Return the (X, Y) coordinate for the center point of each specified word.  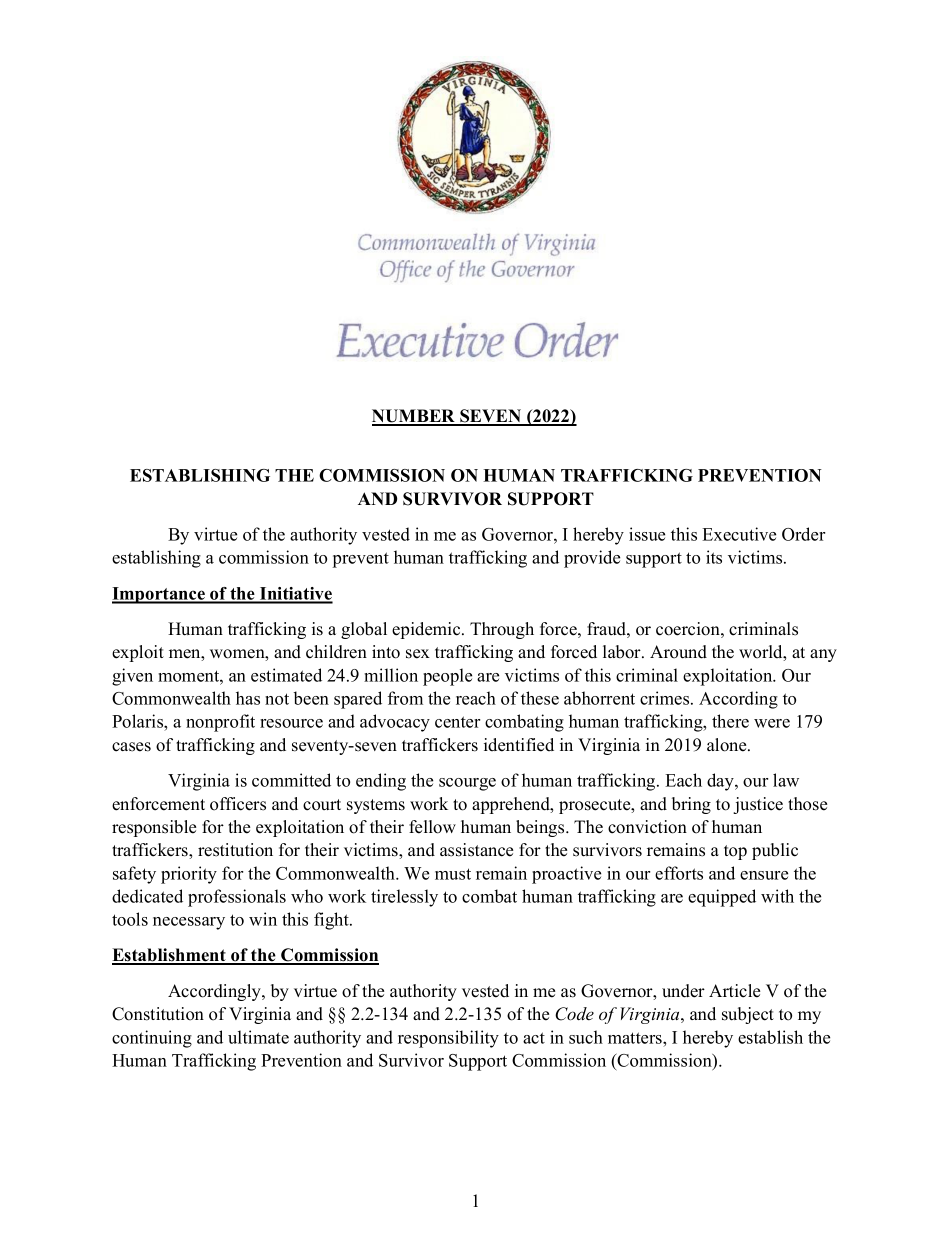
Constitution (158, 1014)
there (730, 721)
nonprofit (220, 723)
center (457, 722)
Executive (739, 534)
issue (647, 534)
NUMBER (415, 417)
